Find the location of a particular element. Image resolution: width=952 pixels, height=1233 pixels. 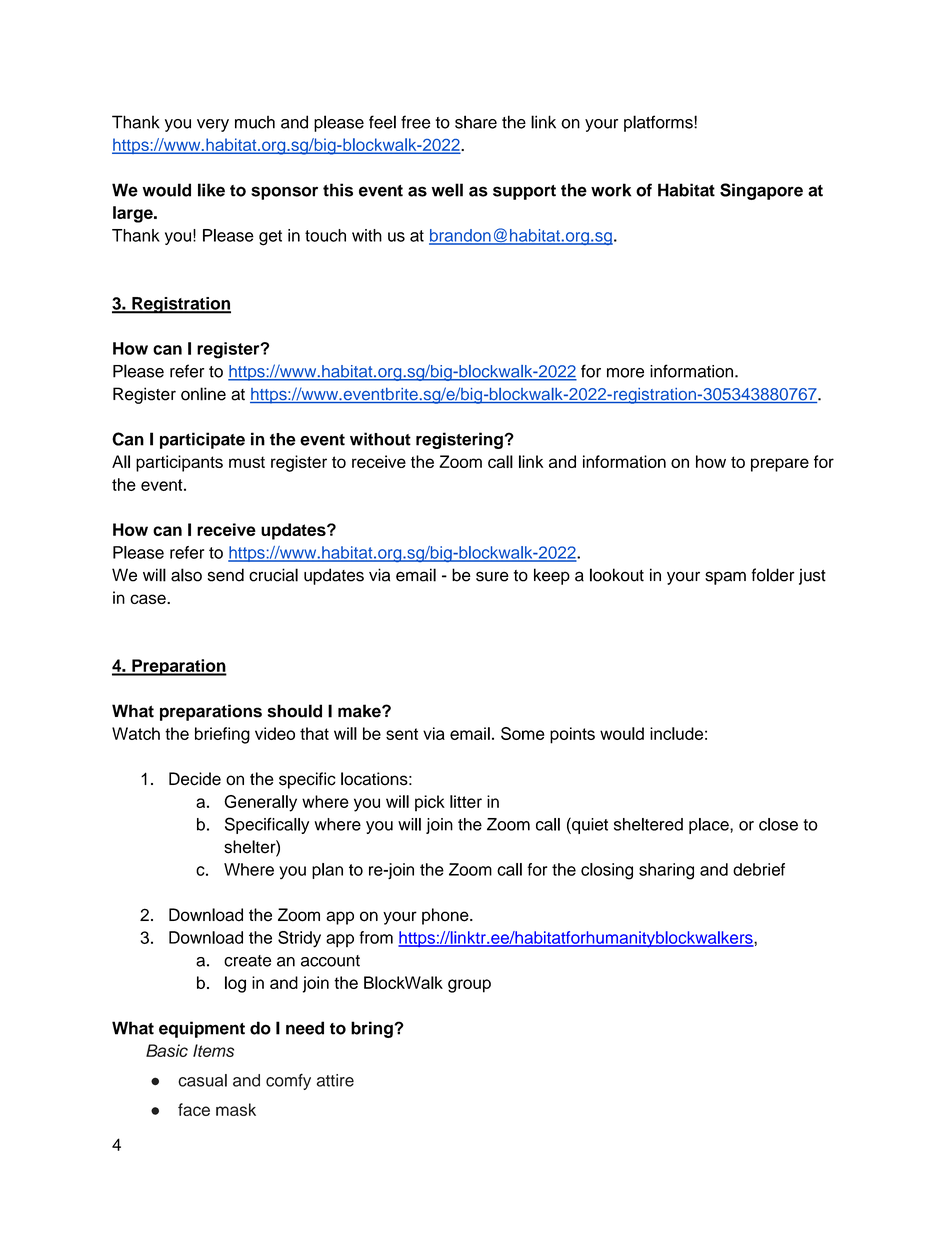

sure is located at coordinates (492, 576).
